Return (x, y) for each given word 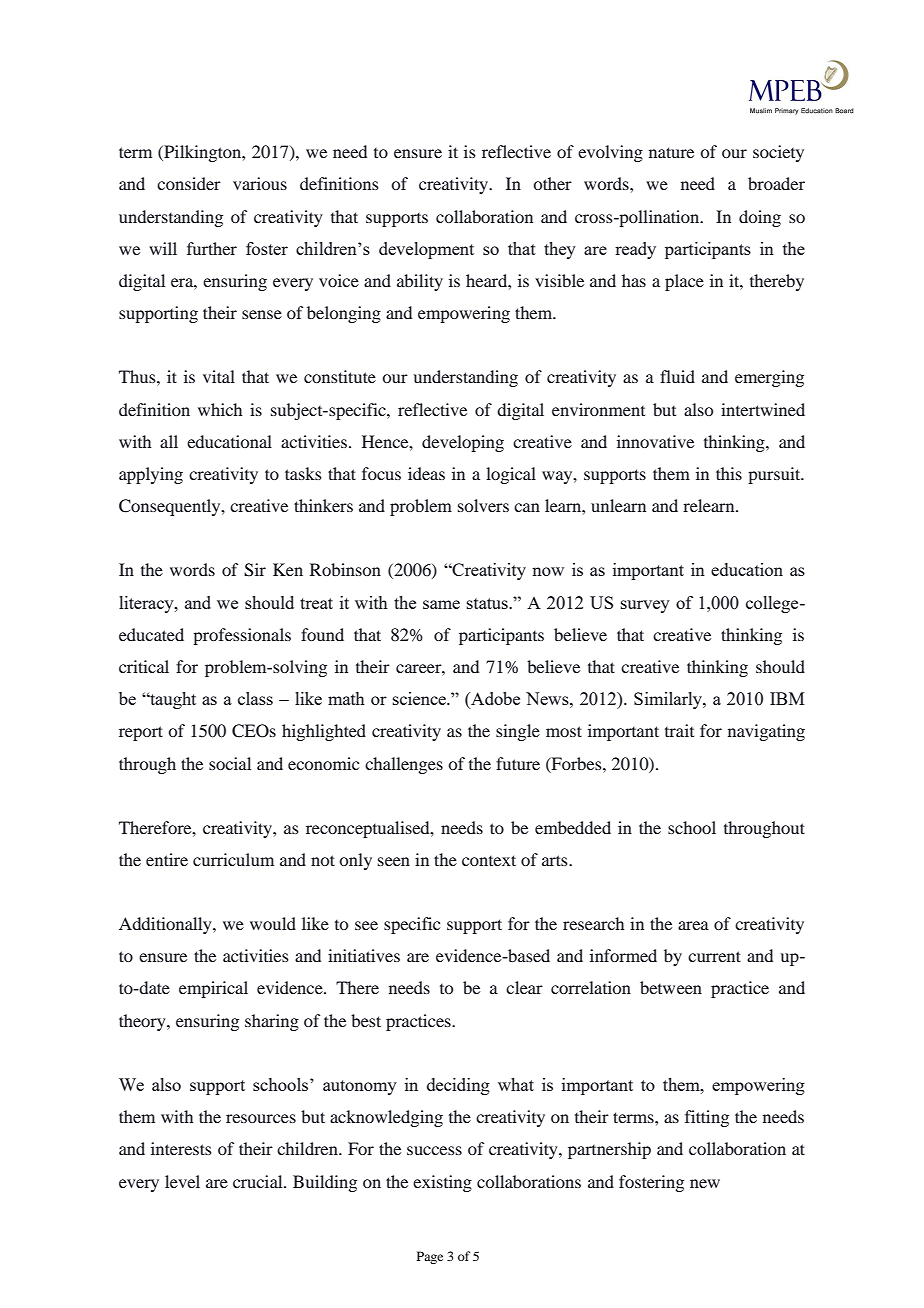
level (182, 1181)
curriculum (233, 859)
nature (671, 152)
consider (189, 183)
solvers (483, 505)
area (693, 925)
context (489, 860)
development (426, 250)
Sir (255, 570)
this (729, 473)
